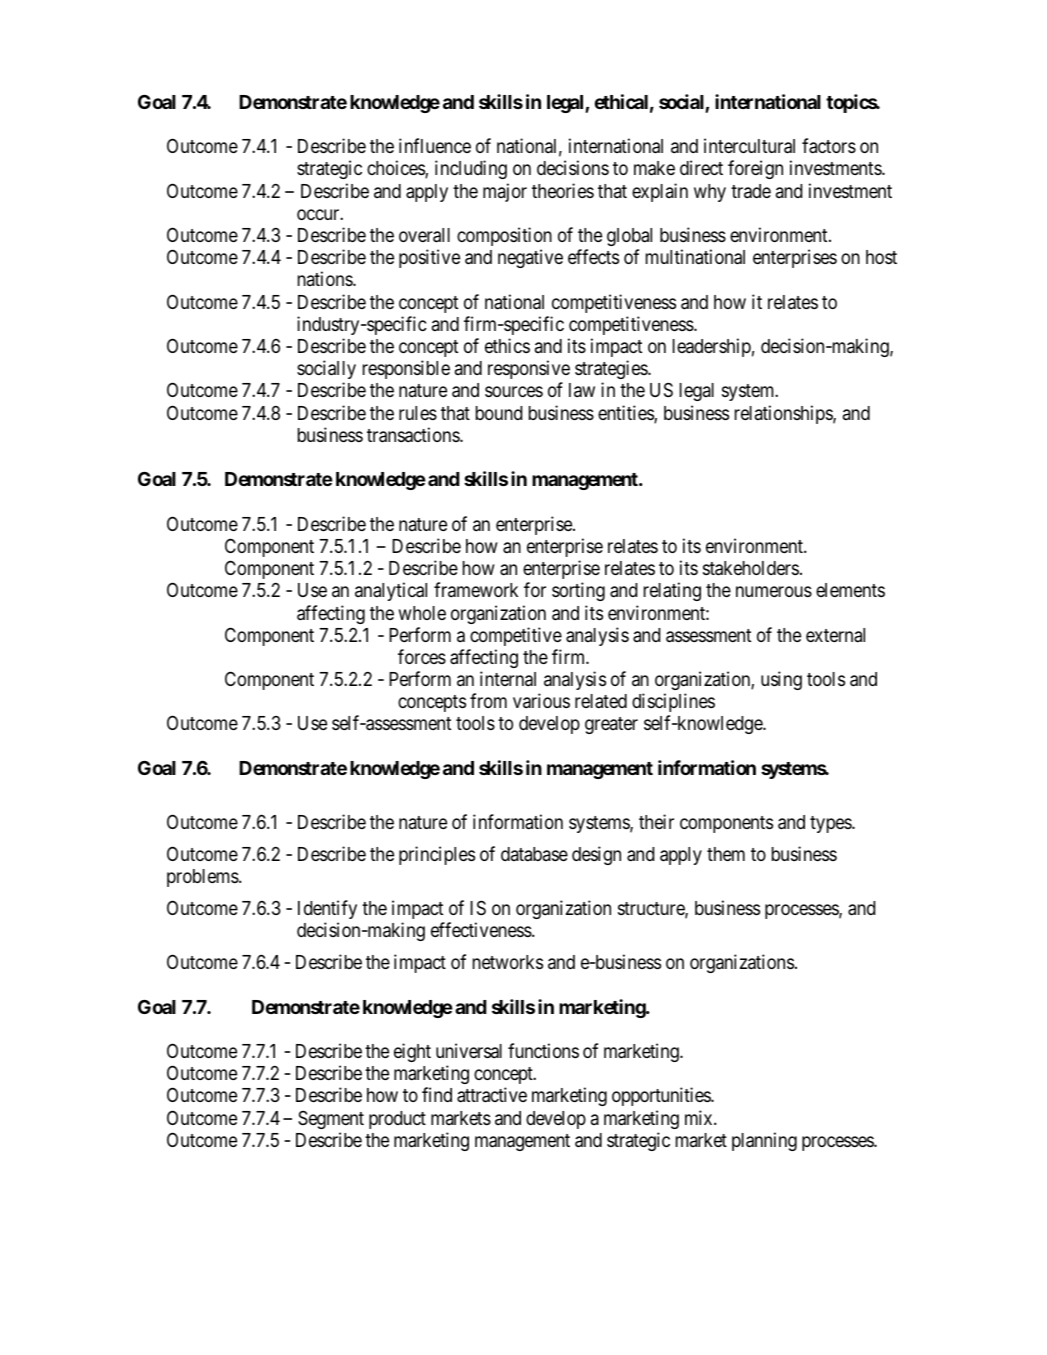 Image resolution: width=1047 pixels, height=1355 pixels. I want to click on sources, so click(514, 392).
